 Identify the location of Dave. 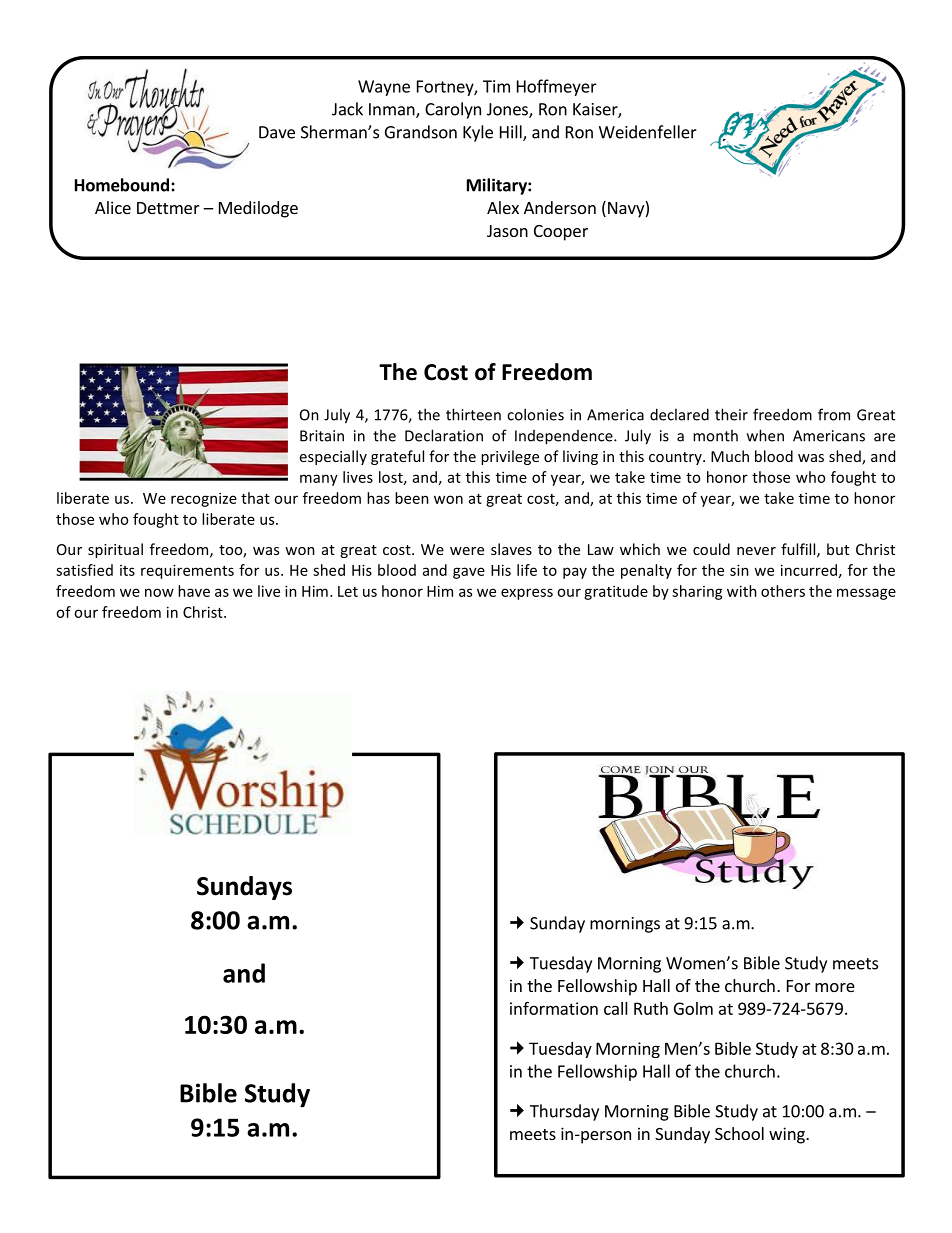
(277, 132).
